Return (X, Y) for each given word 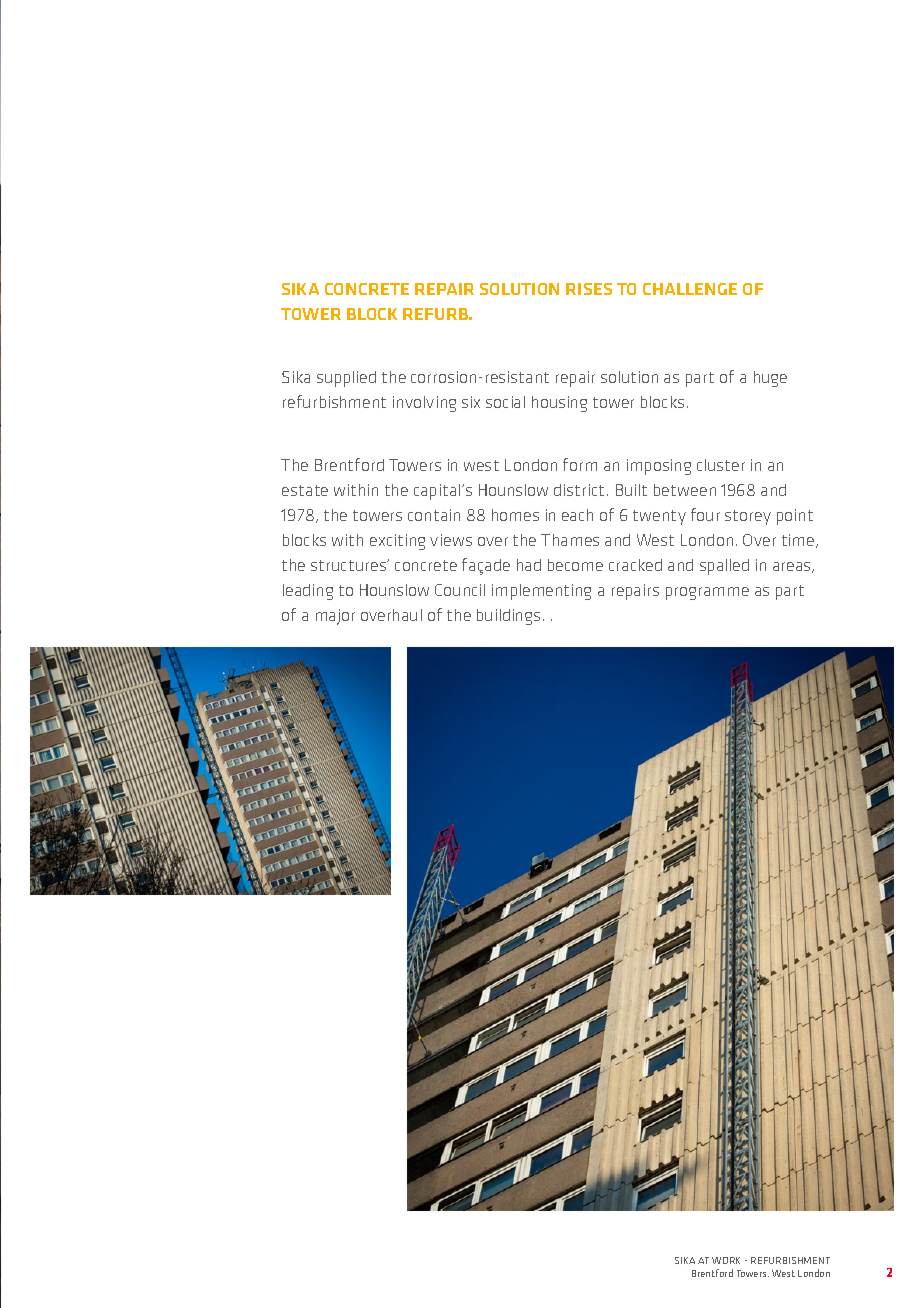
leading (308, 592)
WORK (726, 1260)
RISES (589, 289)
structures (349, 565)
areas (793, 567)
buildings (508, 617)
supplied (346, 379)
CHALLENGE (690, 289)
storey (748, 517)
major (335, 617)
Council (460, 590)
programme (707, 593)
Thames (570, 540)
